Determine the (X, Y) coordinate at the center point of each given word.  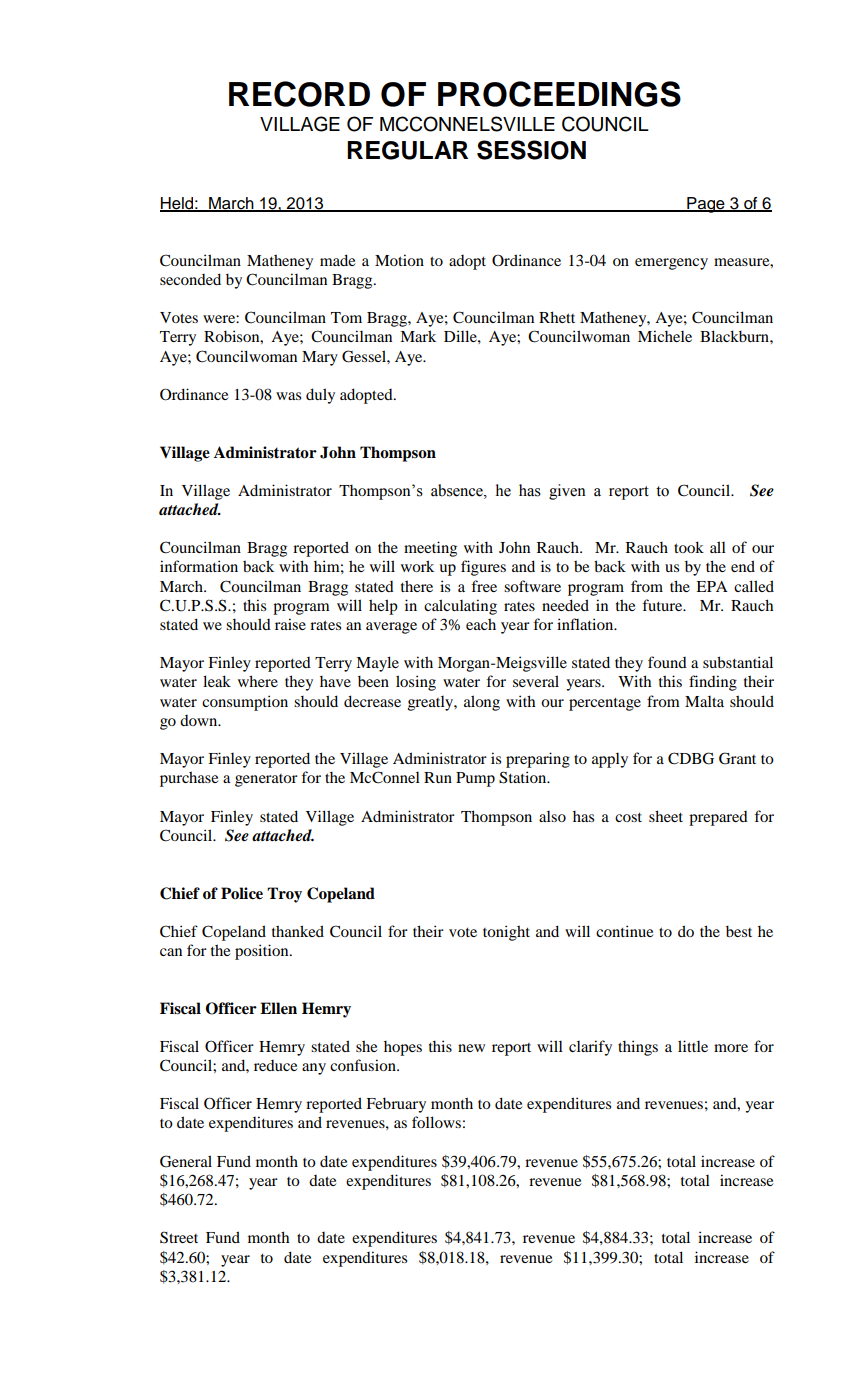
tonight (506, 933)
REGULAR (407, 150)
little (693, 1046)
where (258, 681)
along (482, 703)
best (739, 931)
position (263, 952)
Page (706, 205)
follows (436, 1122)
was (288, 396)
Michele (665, 336)
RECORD (299, 94)
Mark (418, 336)
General (186, 1161)
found (667, 662)
